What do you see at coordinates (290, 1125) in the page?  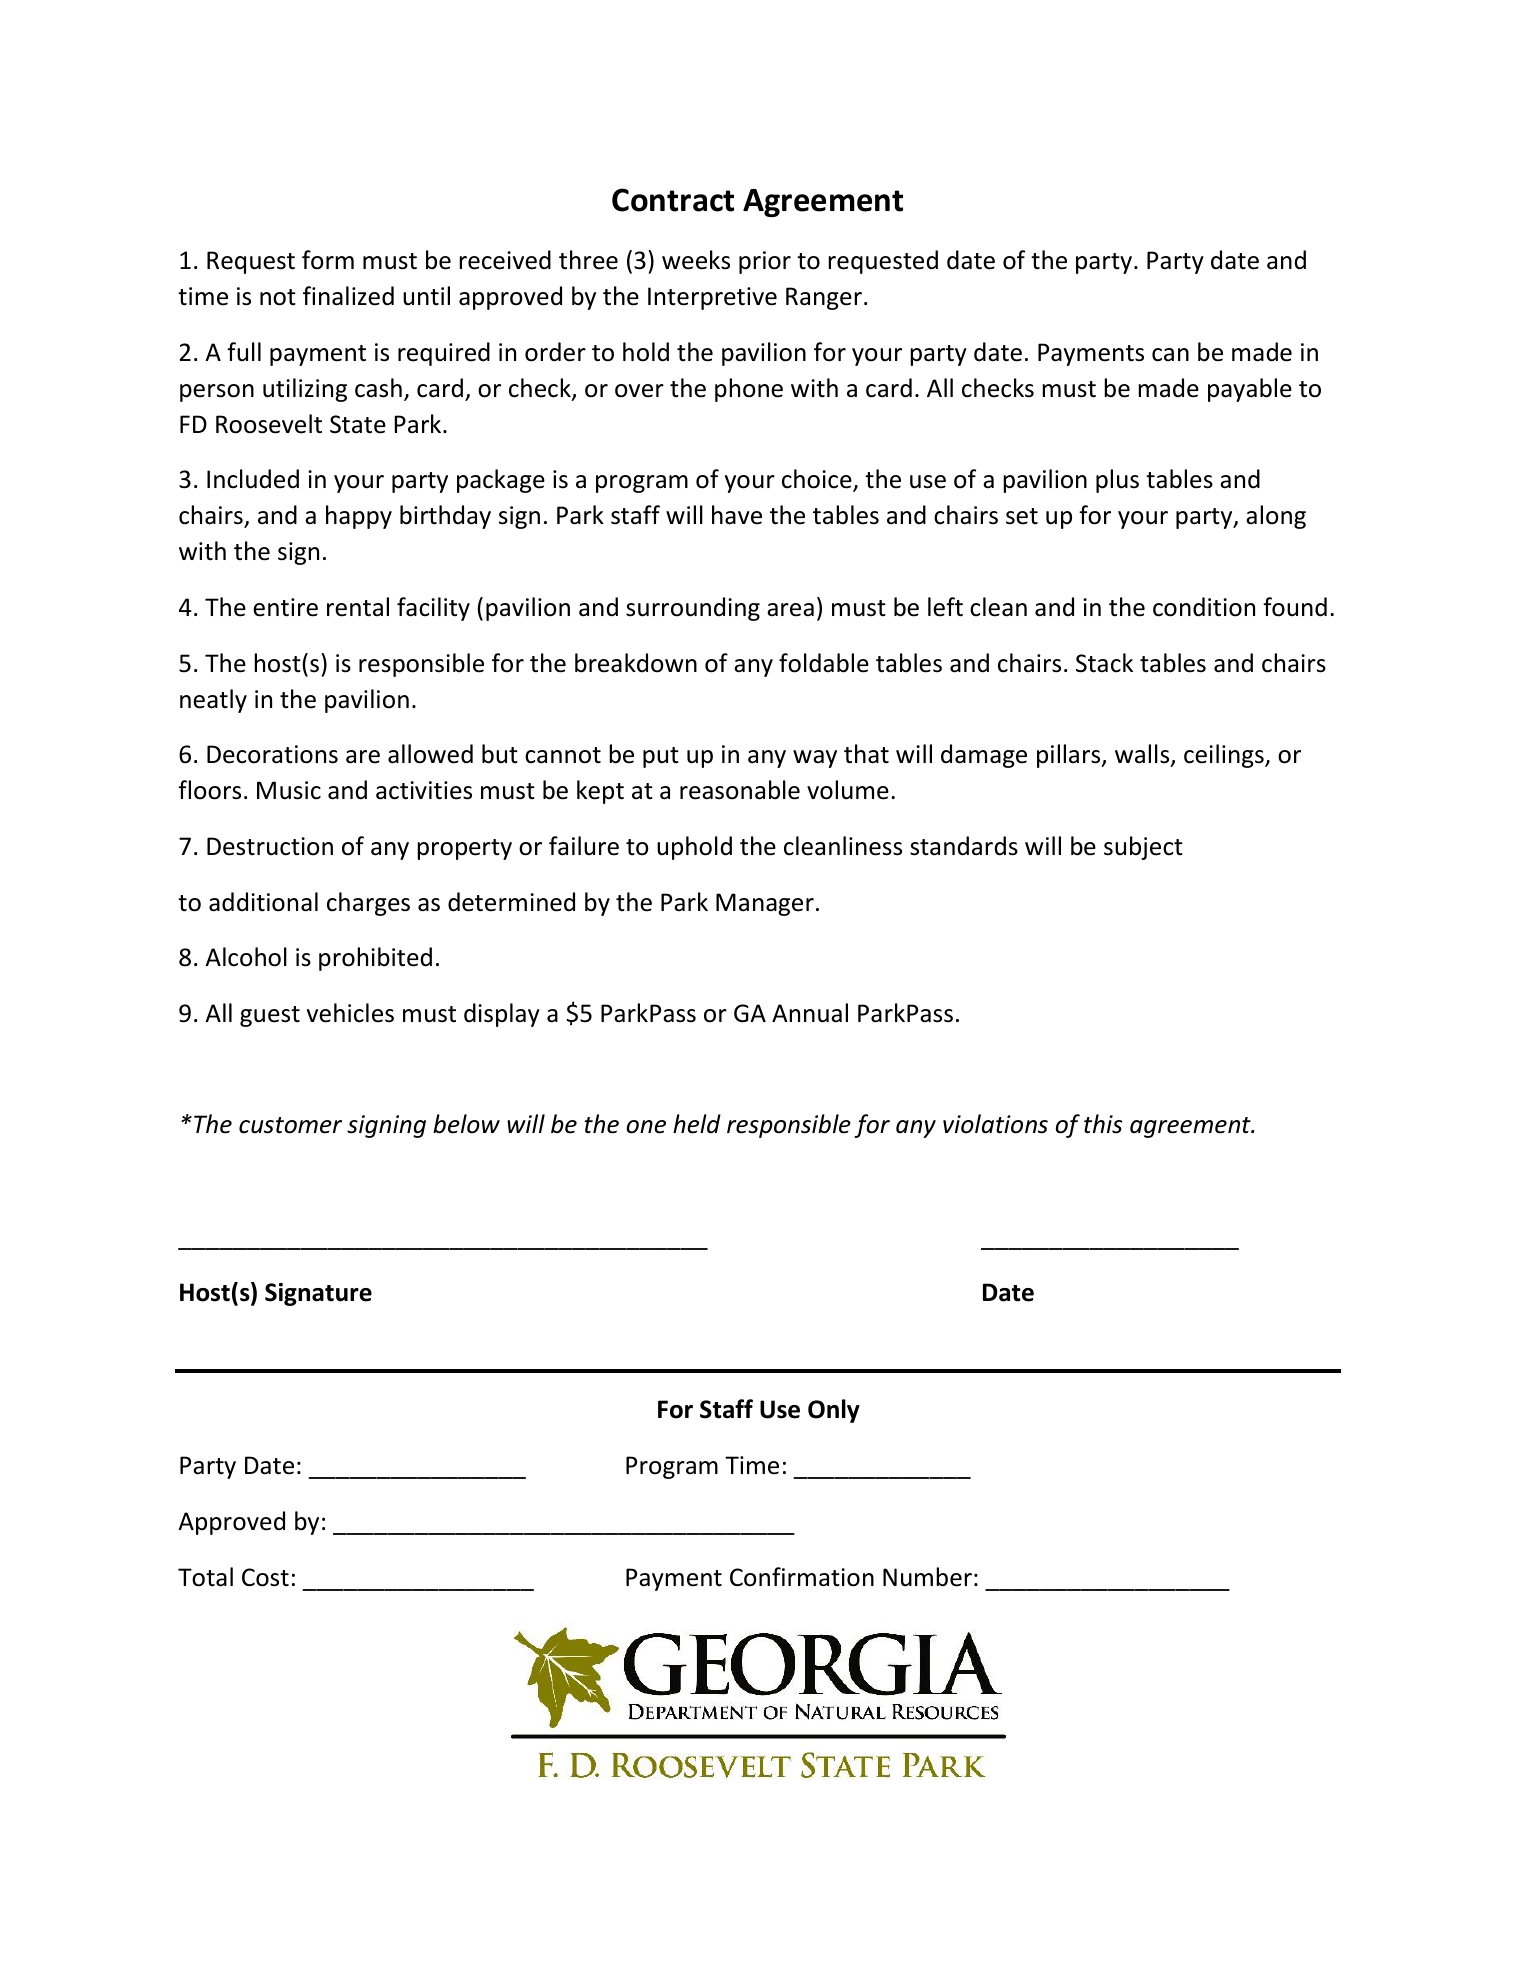 I see `customer` at bounding box center [290, 1125].
